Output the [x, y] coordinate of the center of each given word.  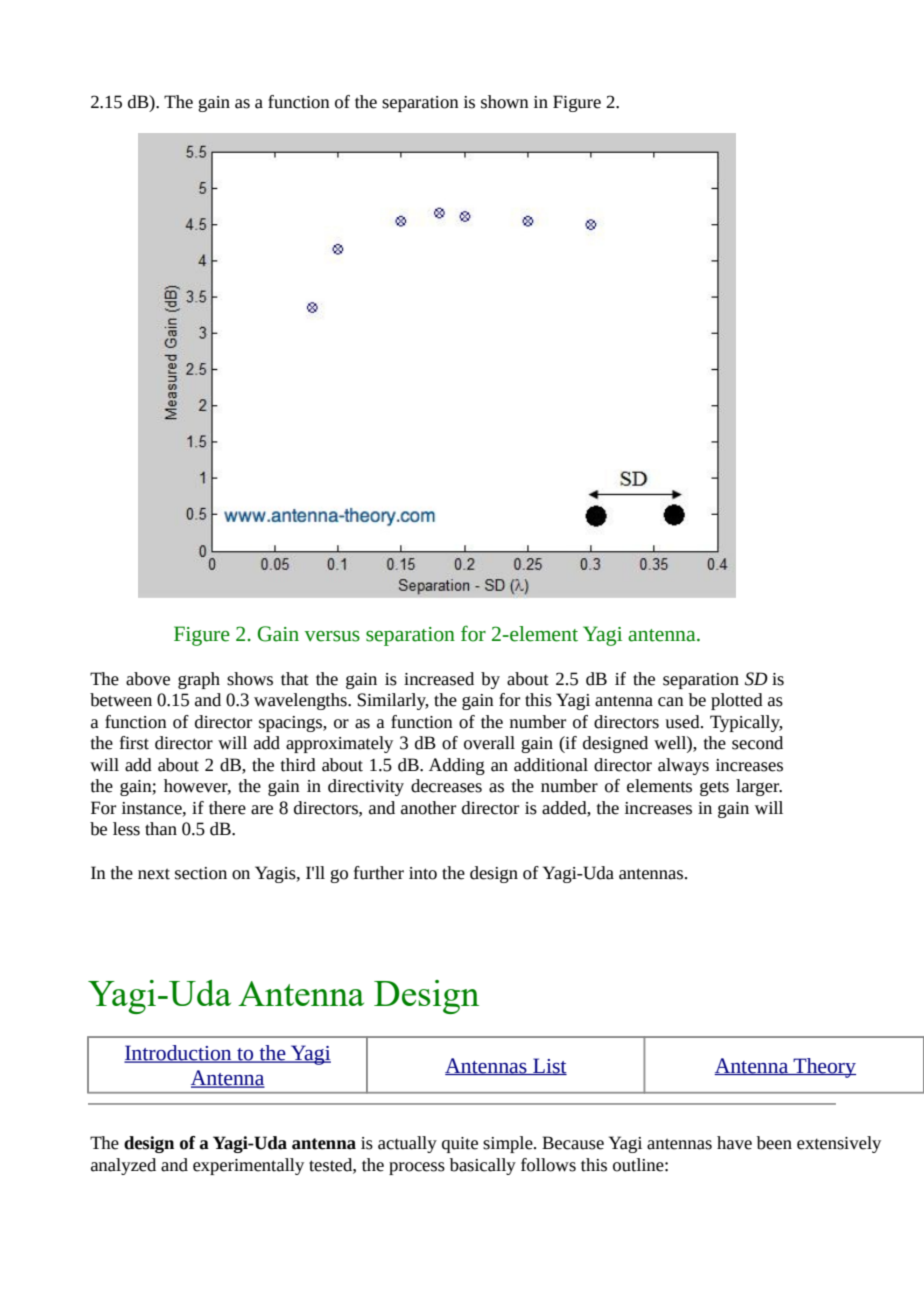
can [671, 702]
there [227, 808]
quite [460, 1145]
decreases [446, 786]
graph [199, 680]
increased [439, 679]
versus [332, 636]
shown [505, 102]
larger [759, 787]
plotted [737, 701]
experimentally [248, 1166]
